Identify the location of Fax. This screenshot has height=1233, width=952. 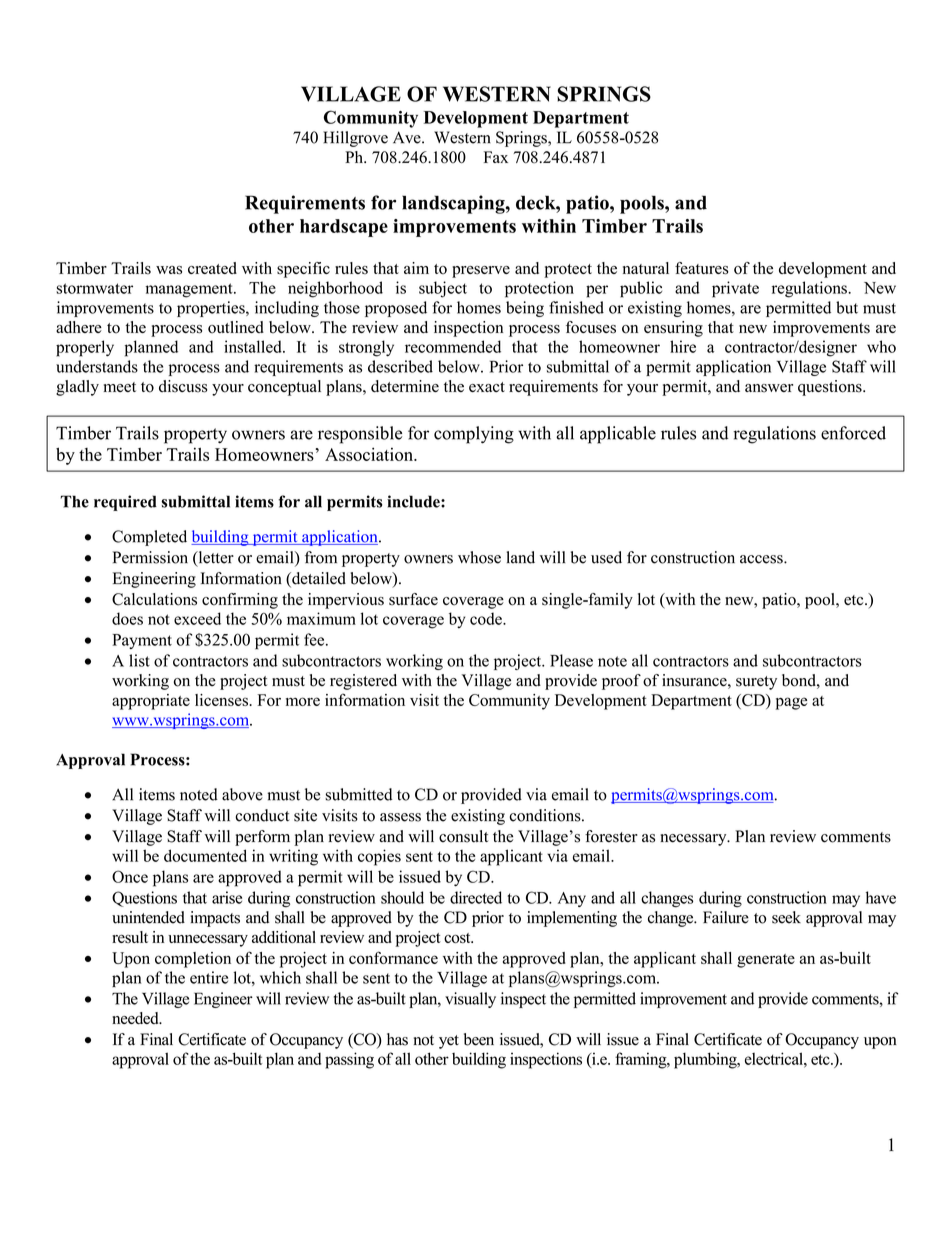
(496, 157).
